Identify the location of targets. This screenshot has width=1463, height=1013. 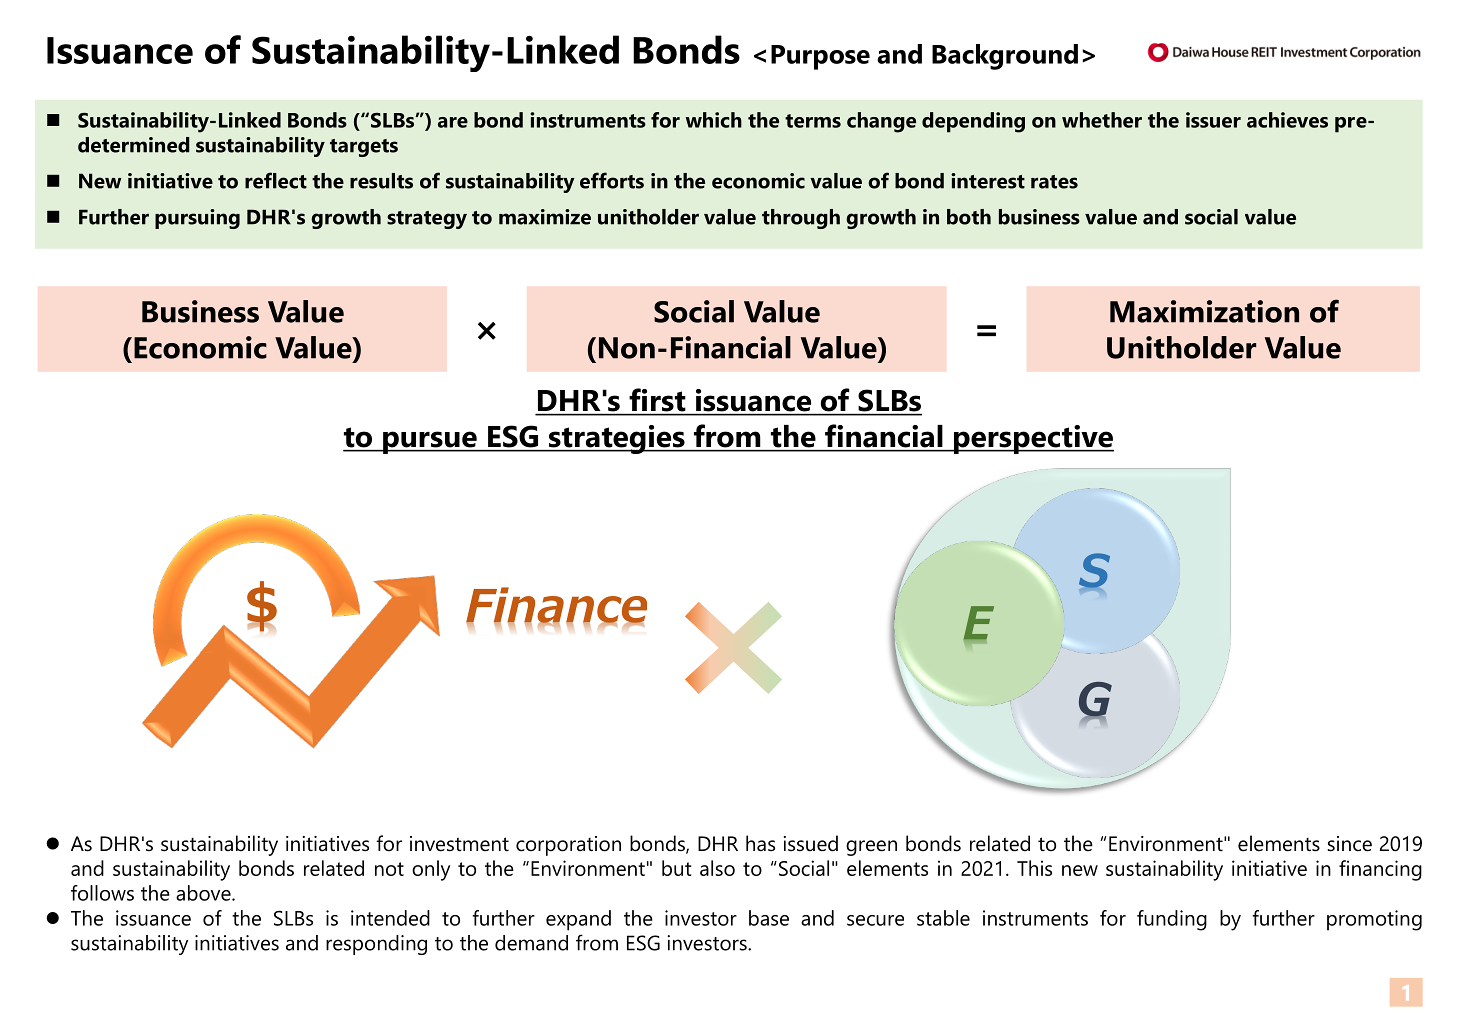
(364, 148).
